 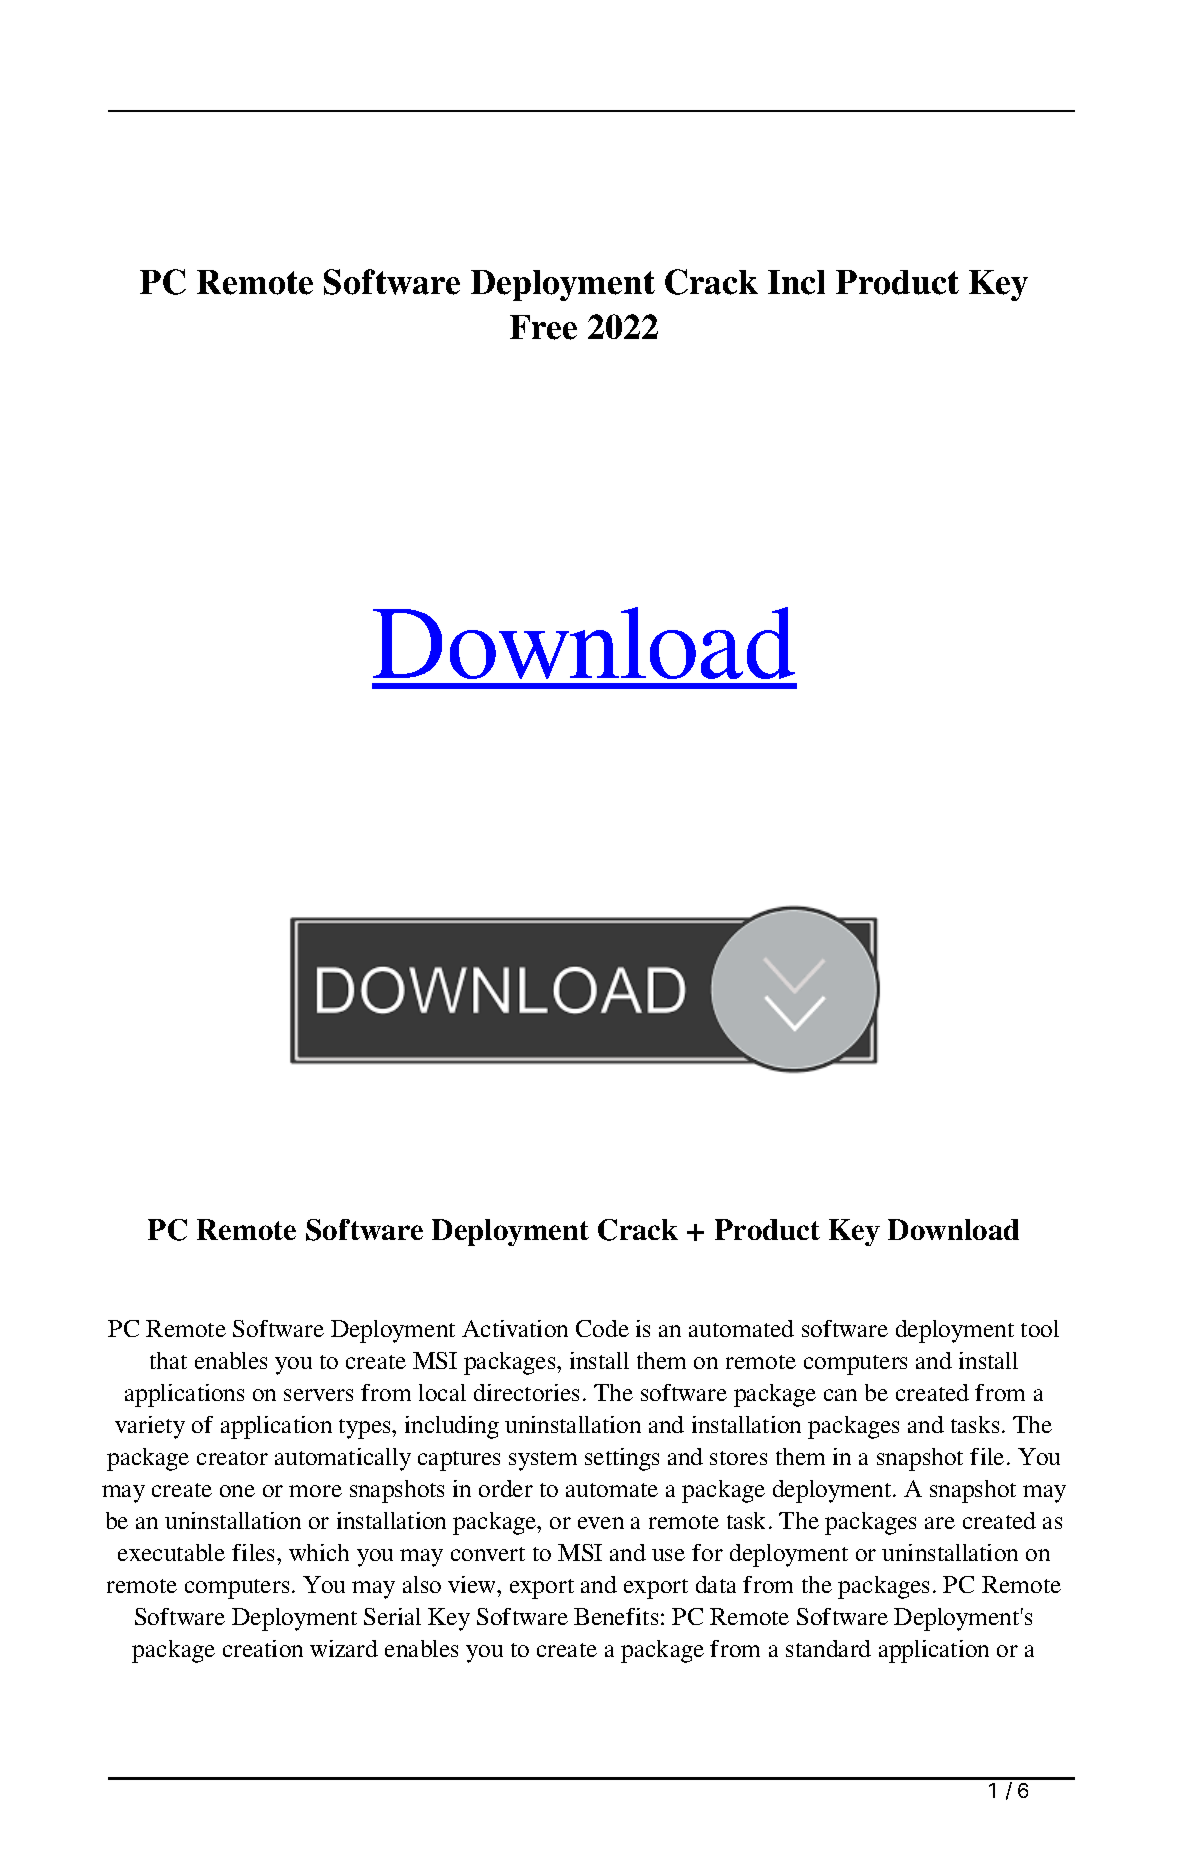 I want to click on tool, so click(x=1040, y=1328).
